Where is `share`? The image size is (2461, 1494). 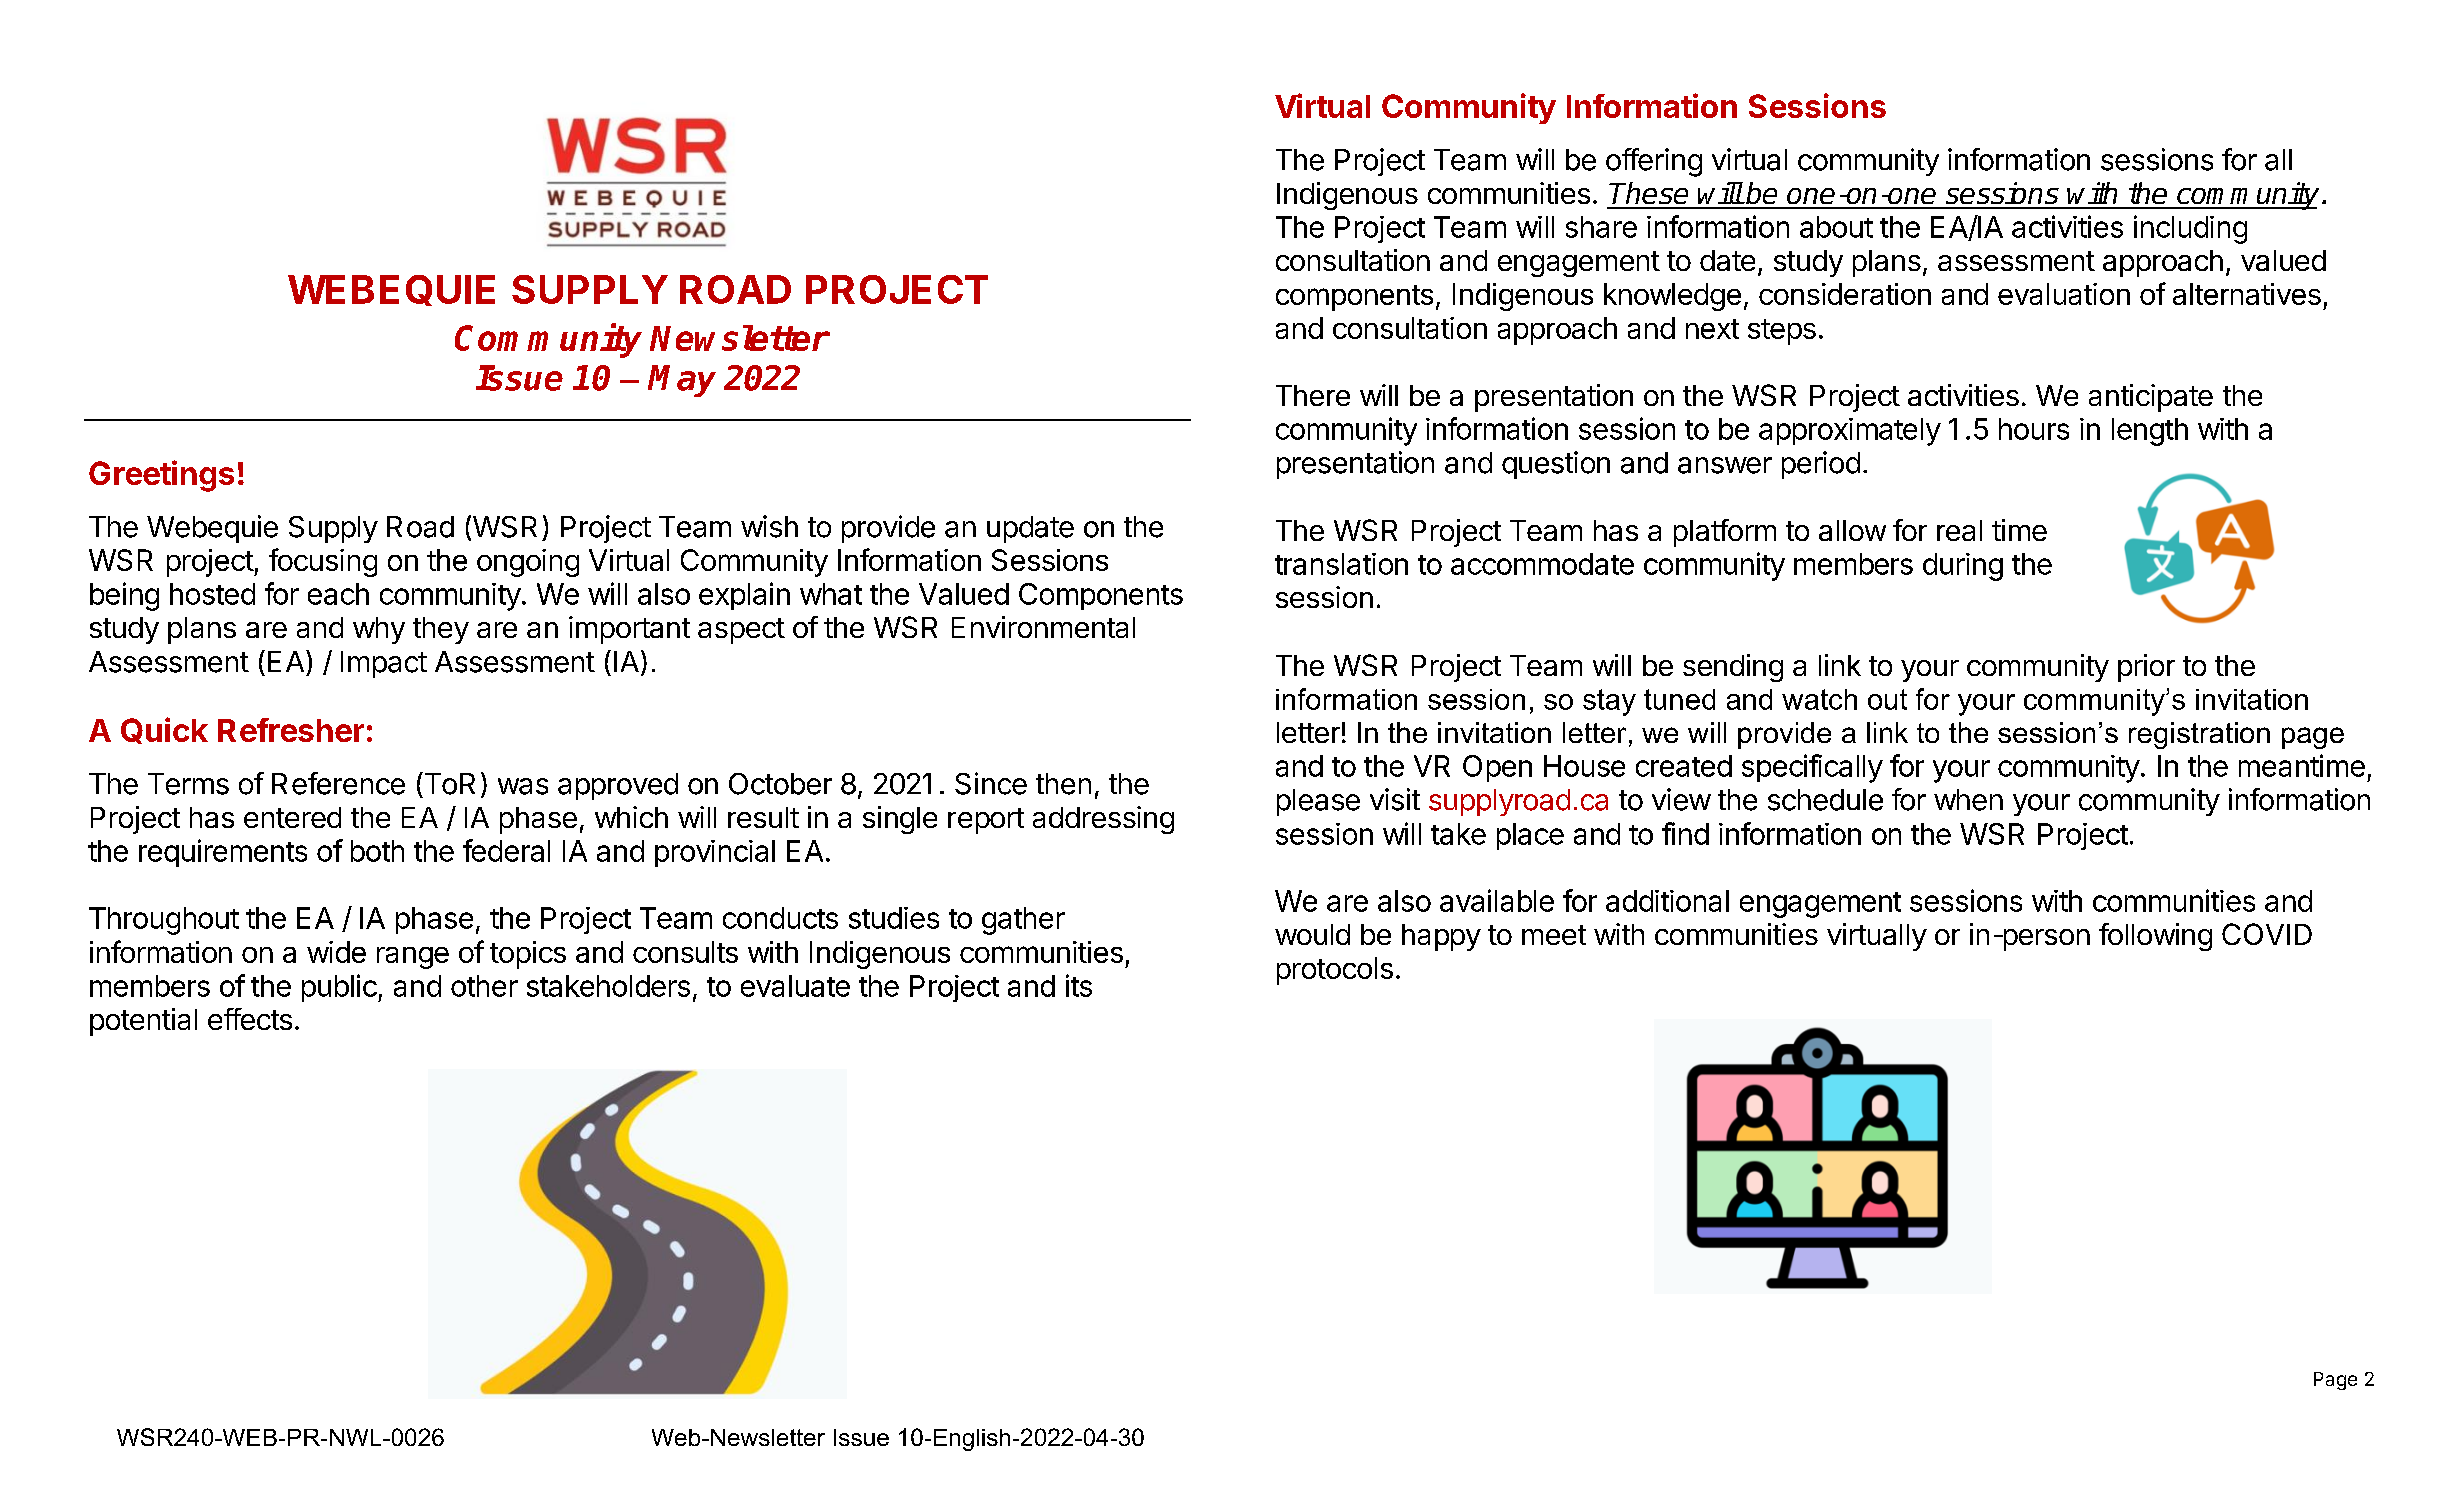 share is located at coordinates (1601, 227).
